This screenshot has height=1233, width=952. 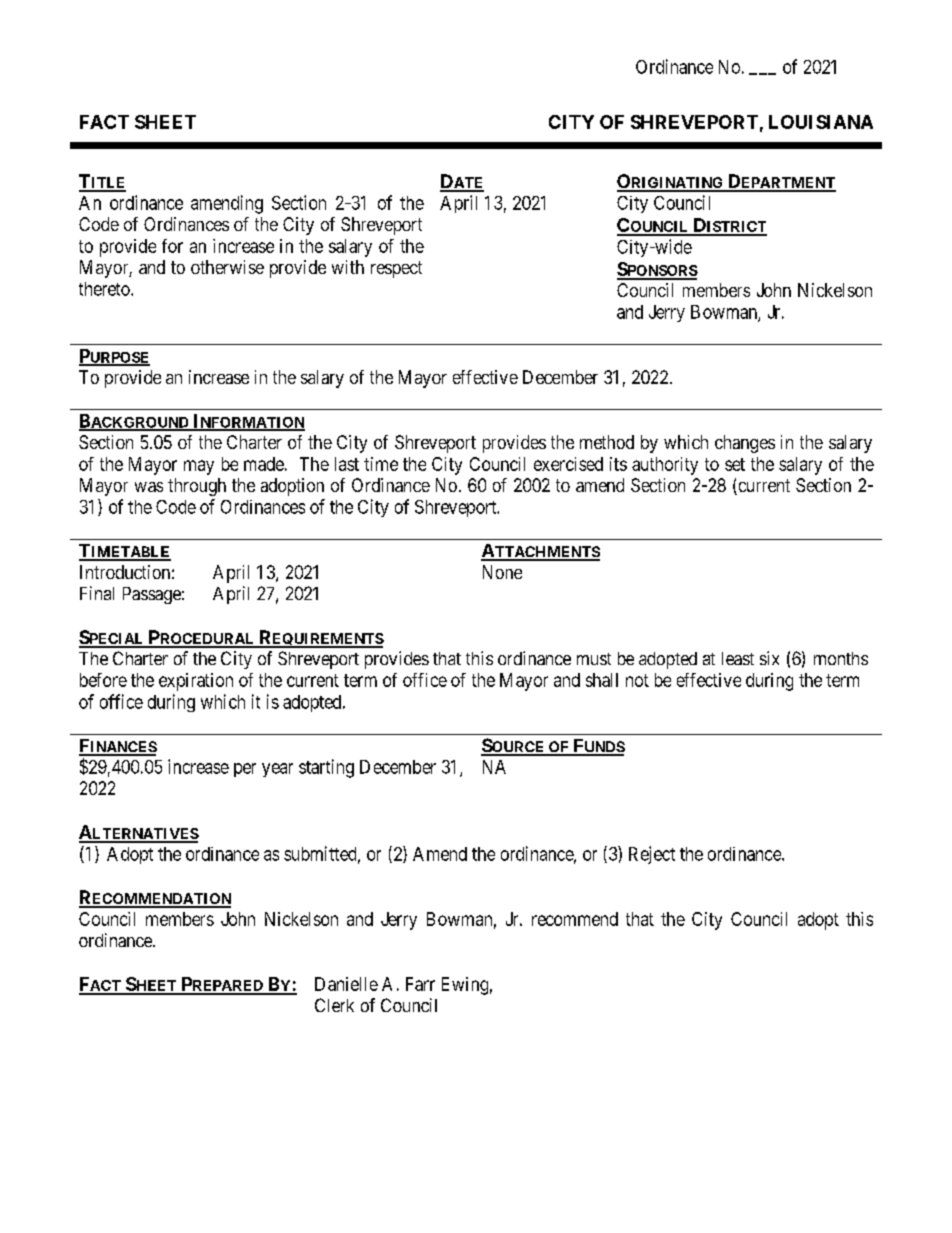 I want to click on Final, so click(x=97, y=593).
